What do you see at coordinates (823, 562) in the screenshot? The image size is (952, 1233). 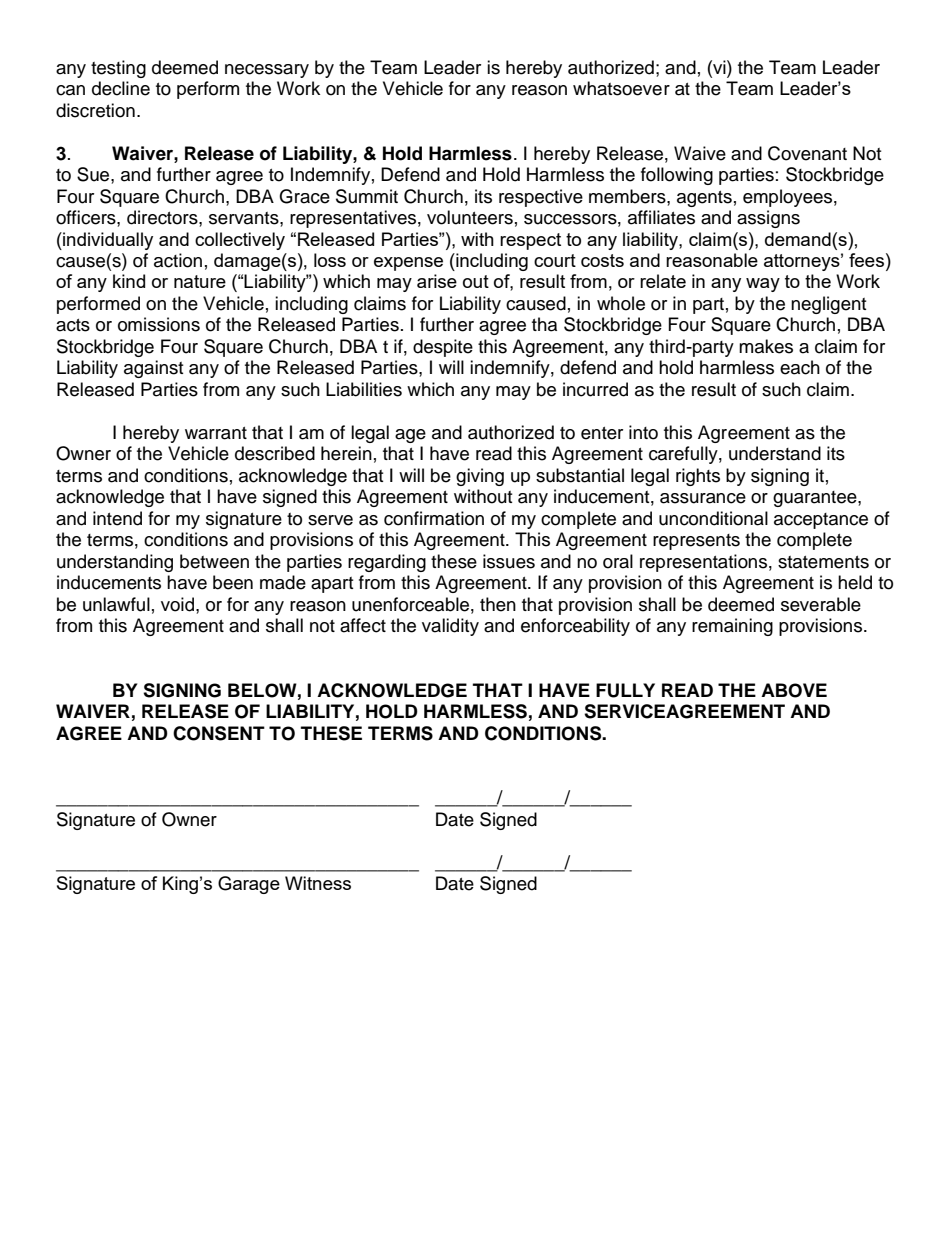 I see `statements` at bounding box center [823, 562].
